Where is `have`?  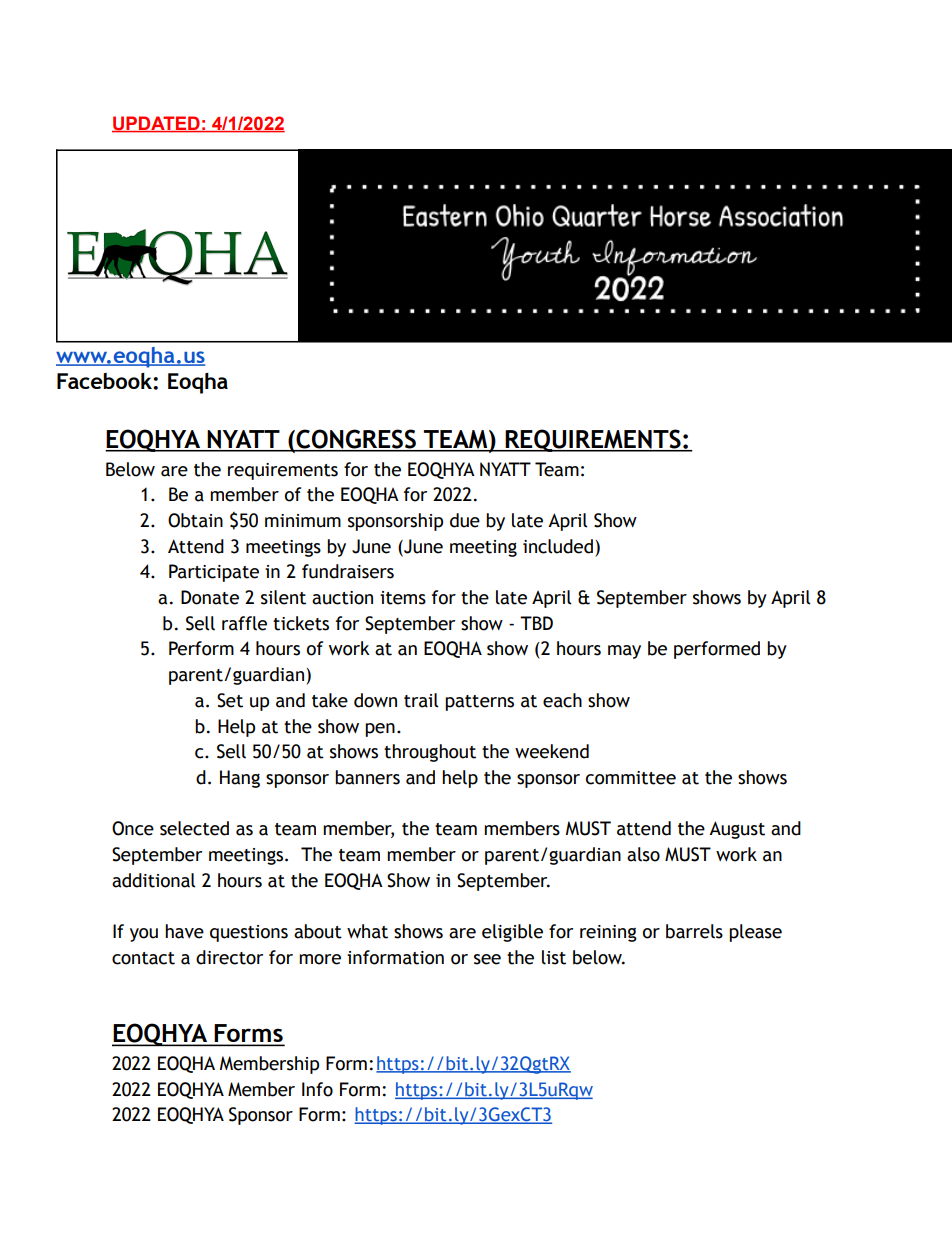
have is located at coordinates (184, 931).
